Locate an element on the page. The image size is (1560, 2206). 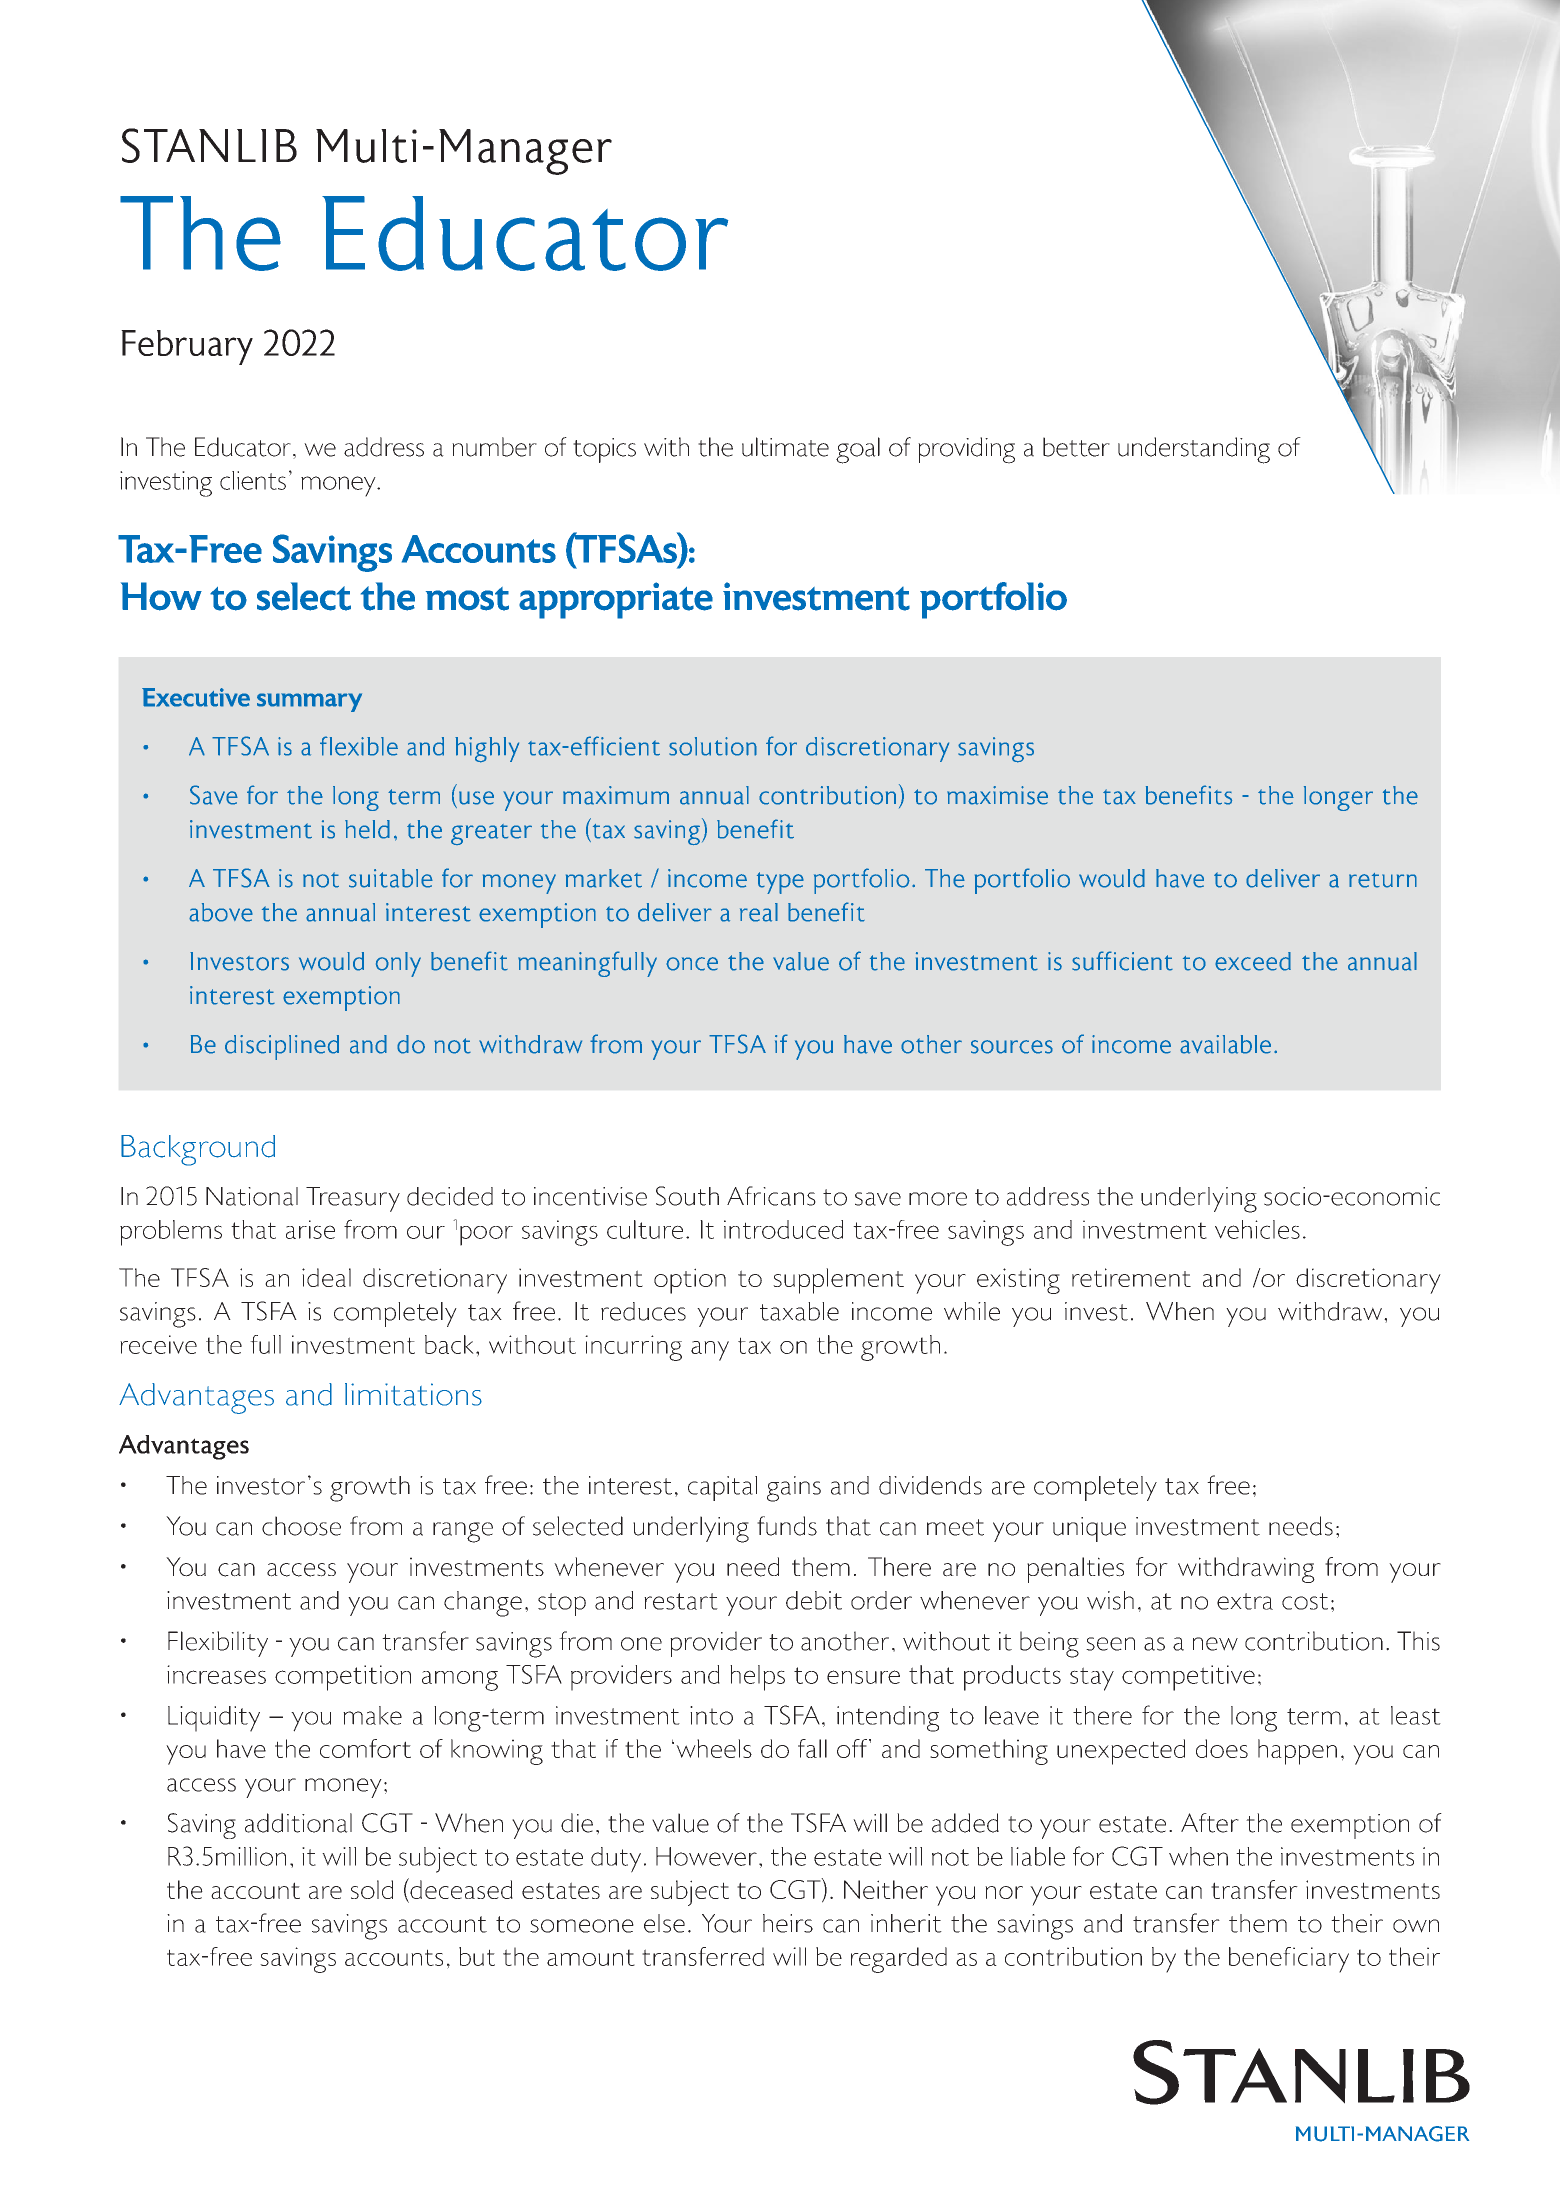
retirement is located at coordinates (1131, 1277).
